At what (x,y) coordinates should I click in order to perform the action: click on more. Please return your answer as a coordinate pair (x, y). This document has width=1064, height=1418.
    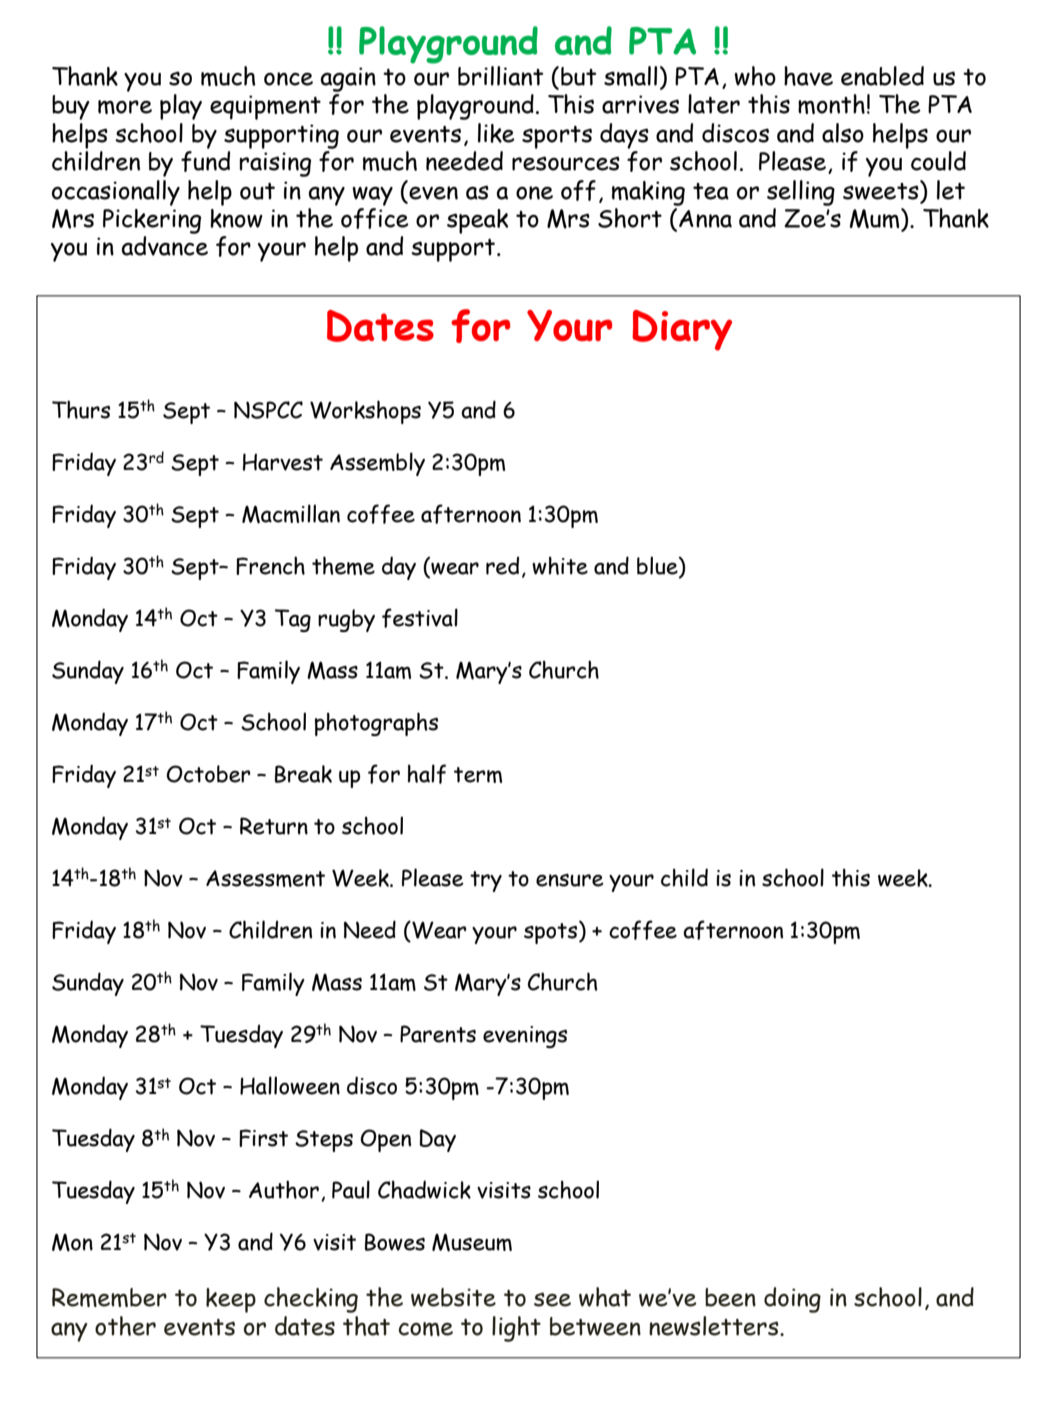
    Looking at the image, I should click on (125, 107).
